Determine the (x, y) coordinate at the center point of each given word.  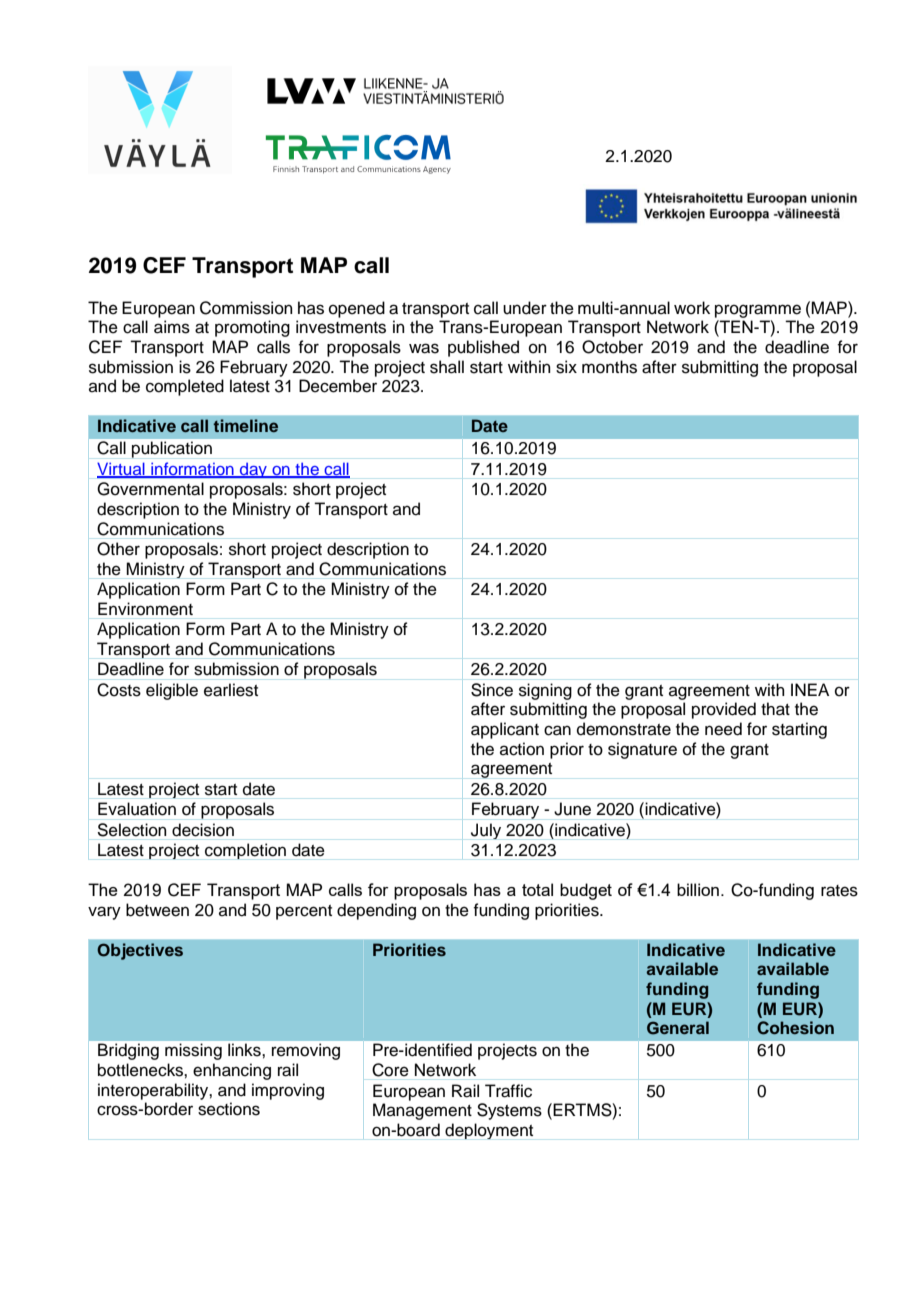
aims (172, 327)
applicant (505, 730)
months (609, 367)
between (157, 910)
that (775, 709)
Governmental (150, 489)
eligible (172, 691)
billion (698, 889)
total (537, 889)
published (483, 348)
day (253, 470)
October (612, 347)
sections (229, 1109)
